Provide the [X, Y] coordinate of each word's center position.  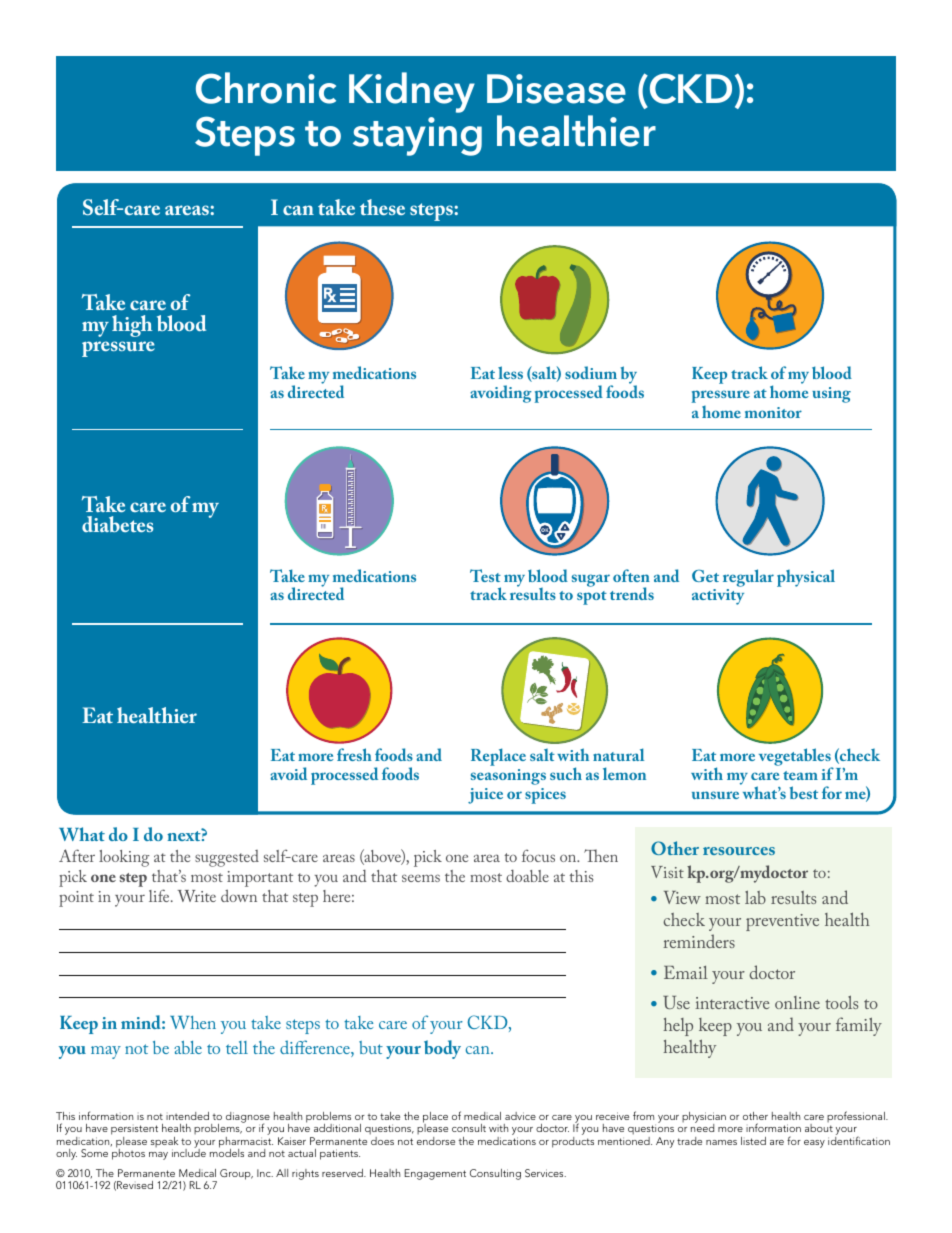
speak [164, 1143]
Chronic [266, 88]
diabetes [117, 524]
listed [753, 1141]
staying [417, 136]
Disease [556, 89]
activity [718, 597]
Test [485, 575]
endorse [436, 1141]
